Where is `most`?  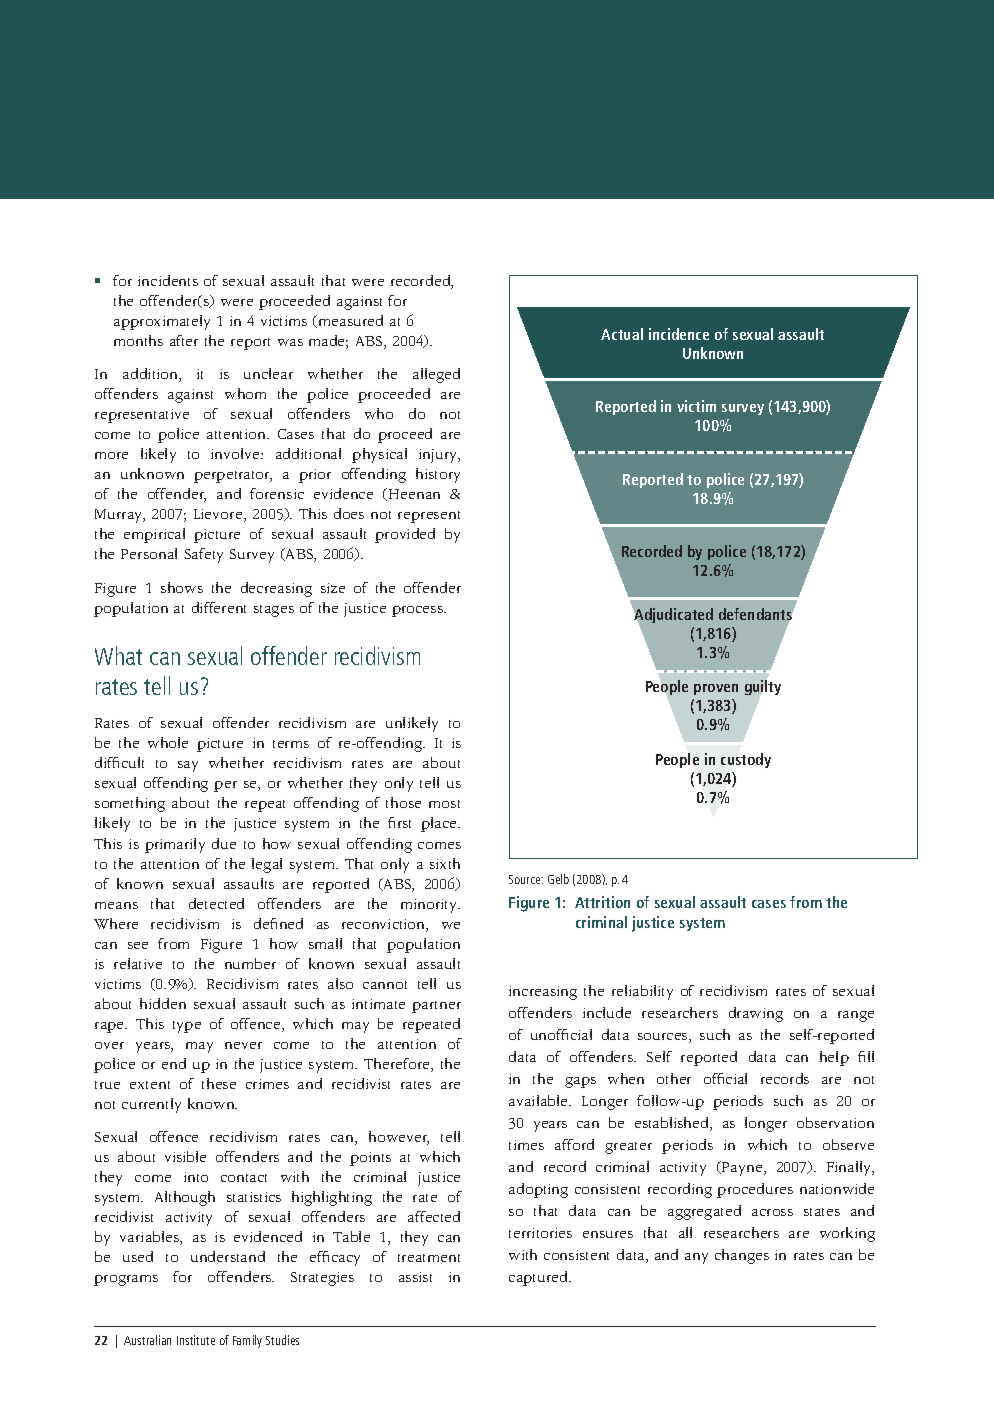 most is located at coordinates (444, 804).
